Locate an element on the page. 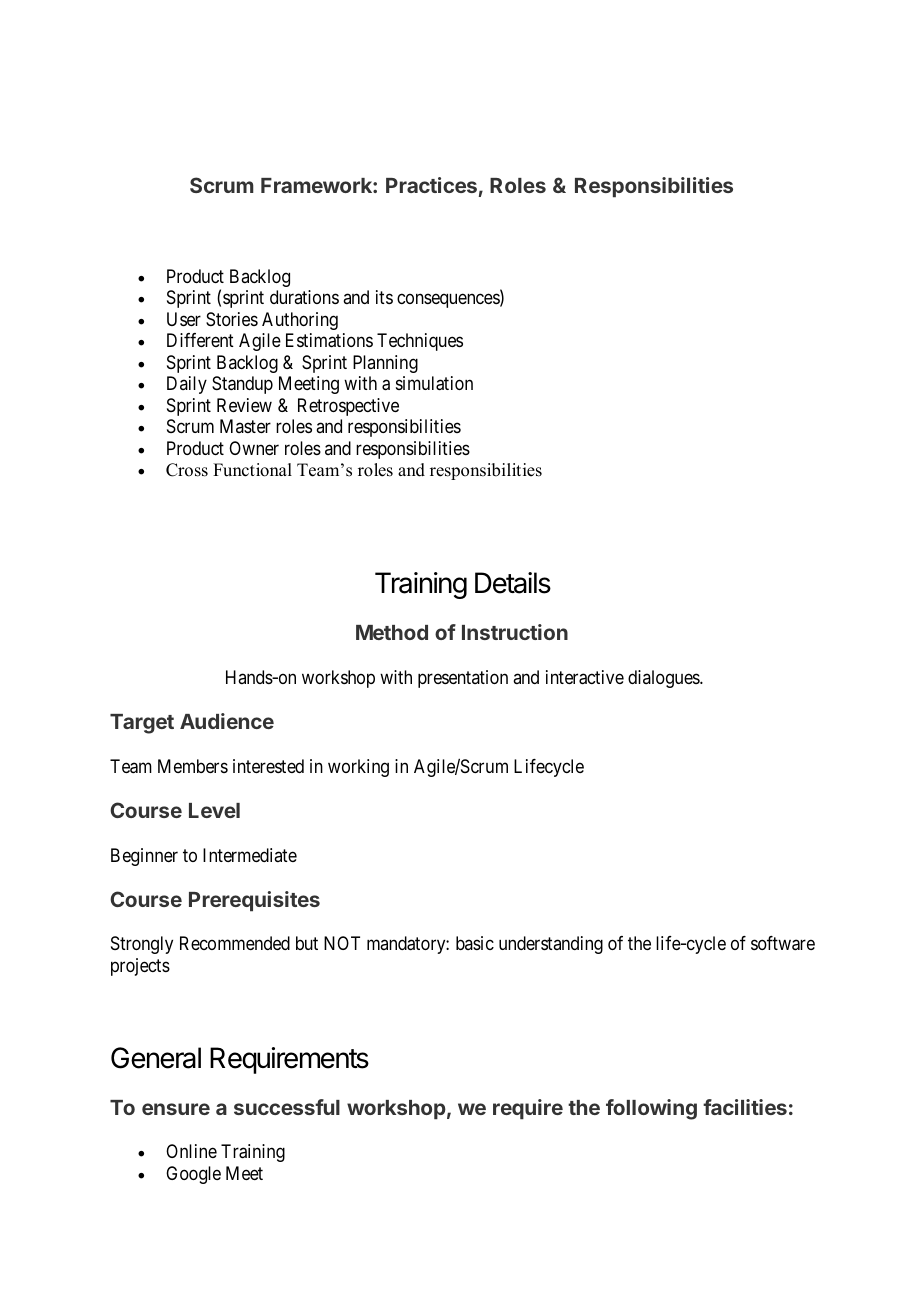 The height and width of the page is (1308, 924). dialogues is located at coordinates (664, 679).
